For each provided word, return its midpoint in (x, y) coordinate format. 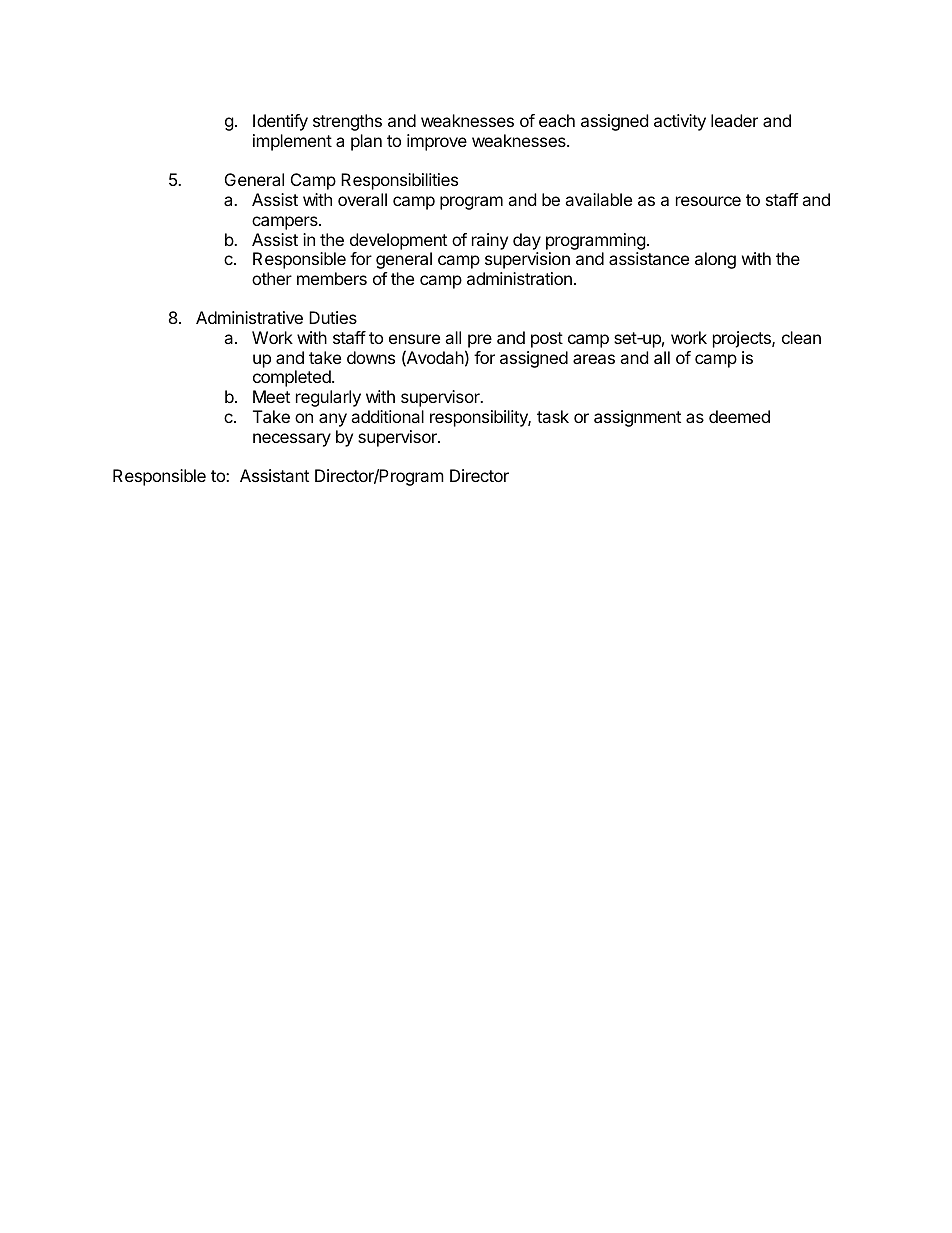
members (332, 278)
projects (743, 339)
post (547, 340)
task (553, 416)
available (598, 199)
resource (708, 201)
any (333, 420)
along (715, 260)
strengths (347, 122)
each (557, 120)
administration (519, 278)
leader (734, 120)
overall (362, 199)
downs (371, 357)
